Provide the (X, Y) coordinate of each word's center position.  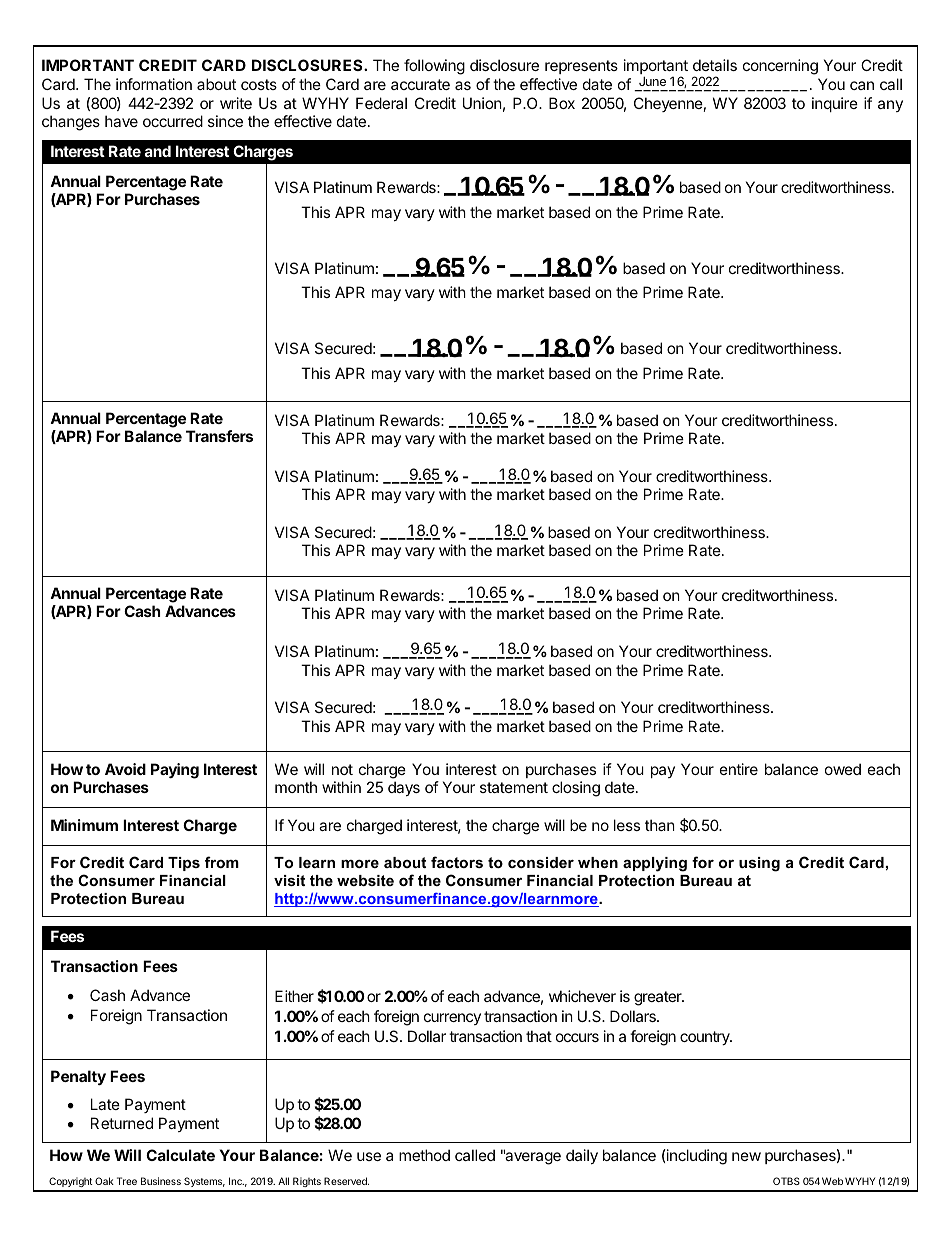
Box (562, 103)
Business (161, 1181)
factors (457, 862)
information (154, 84)
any (890, 106)
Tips (184, 864)
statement (514, 787)
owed (843, 769)
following (434, 67)
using (759, 864)
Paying (175, 771)
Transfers (219, 436)
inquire (835, 104)
